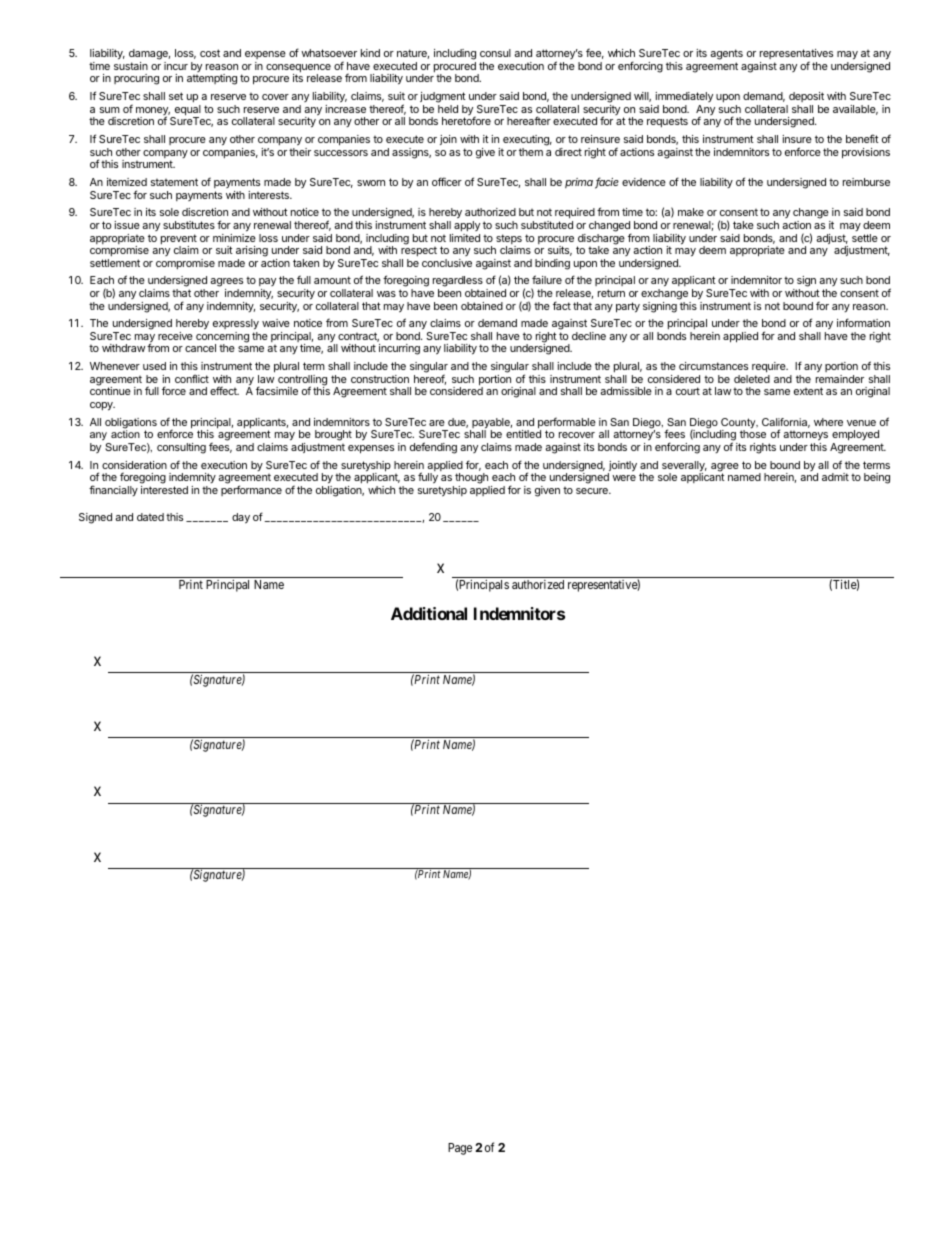 The width and height of the screenshot is (952, 1233). I want to click on judgment, so click(443, 97).
